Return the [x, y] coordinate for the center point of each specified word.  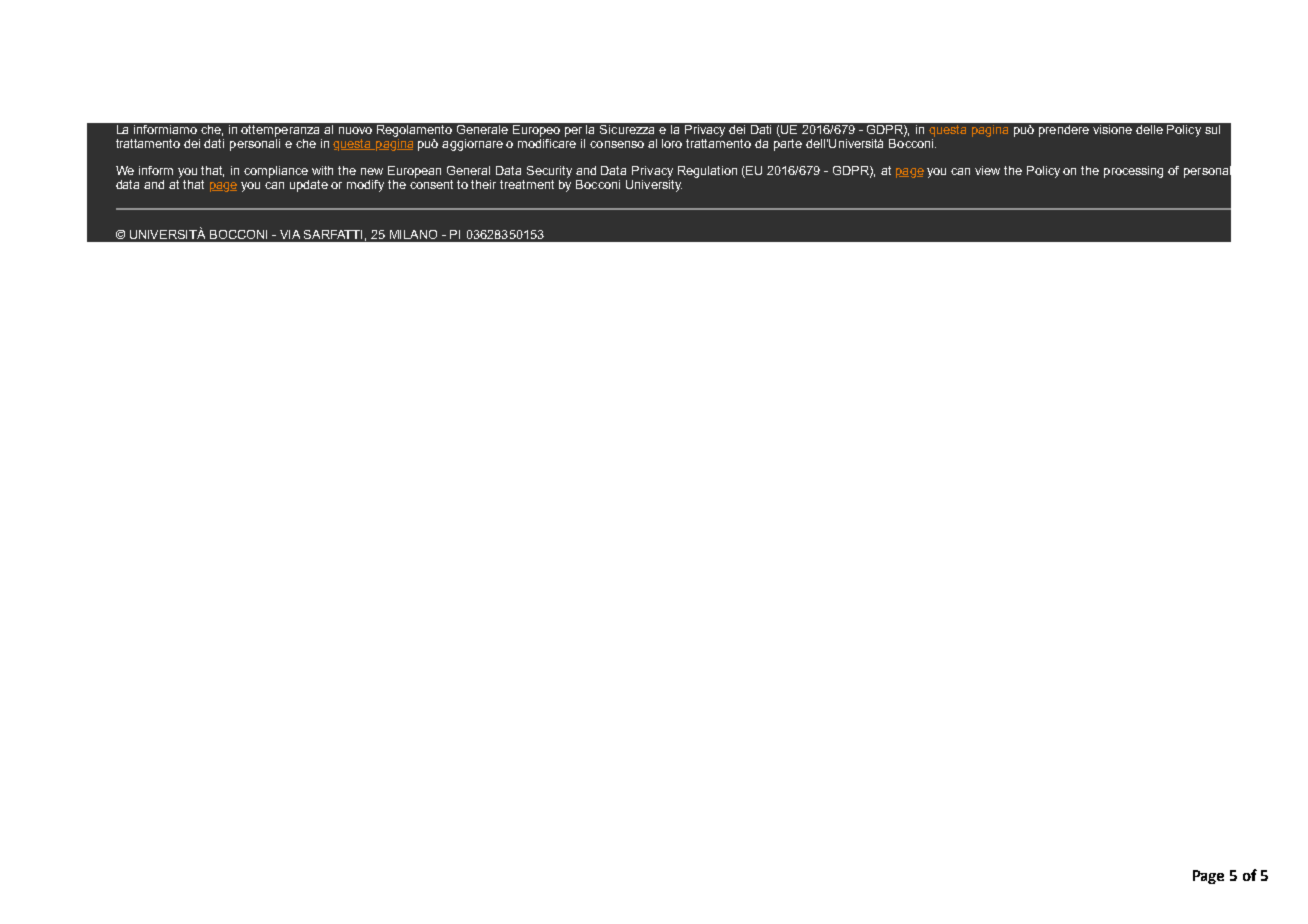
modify [365, 186]
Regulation [707, 172]
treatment [527, 184]
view [987, 170]
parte [788, 145]
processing [1133, 172]
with [322, 170]
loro [672, 143]
